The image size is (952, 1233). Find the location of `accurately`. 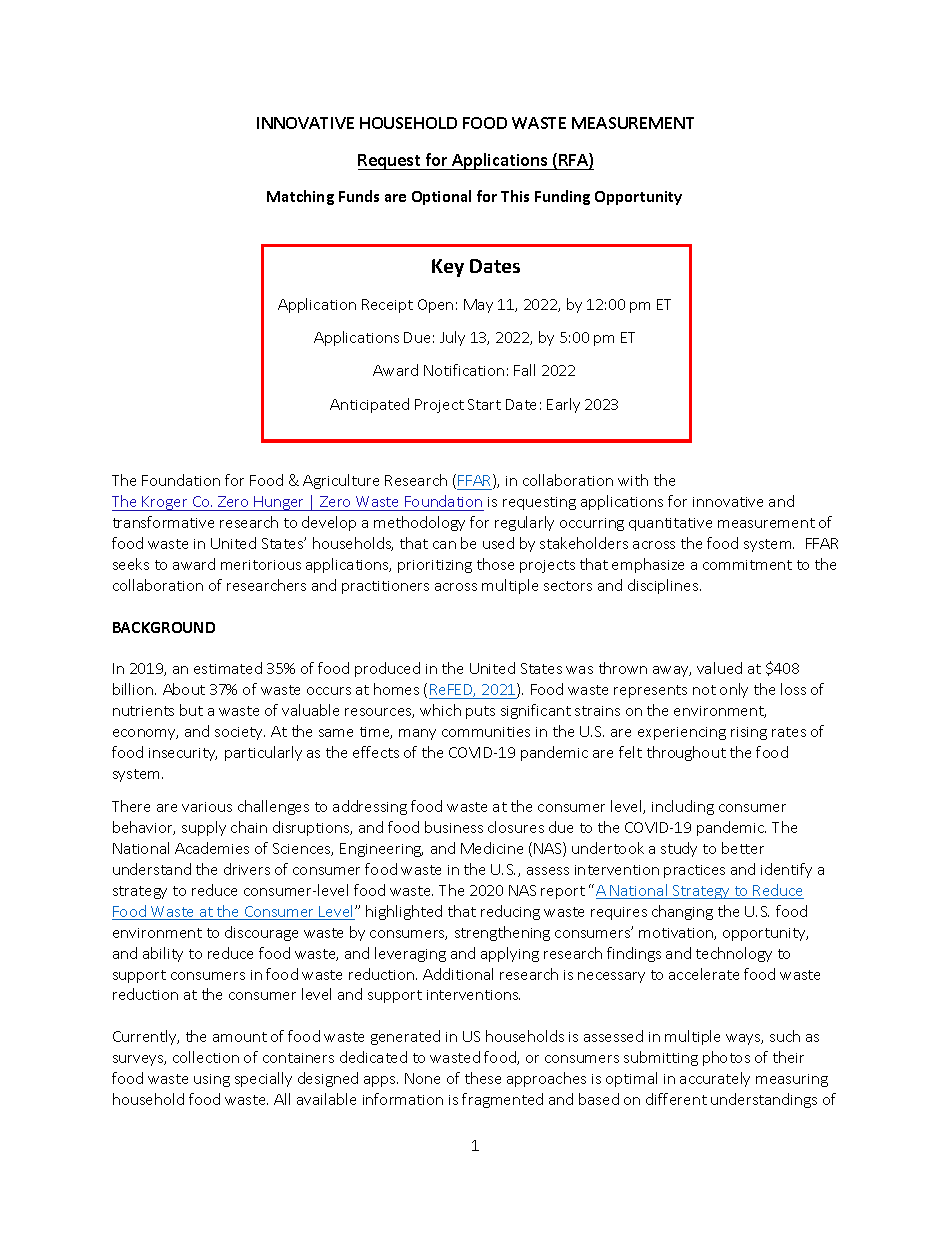

accurately is located at coordinates (715, 1079).
